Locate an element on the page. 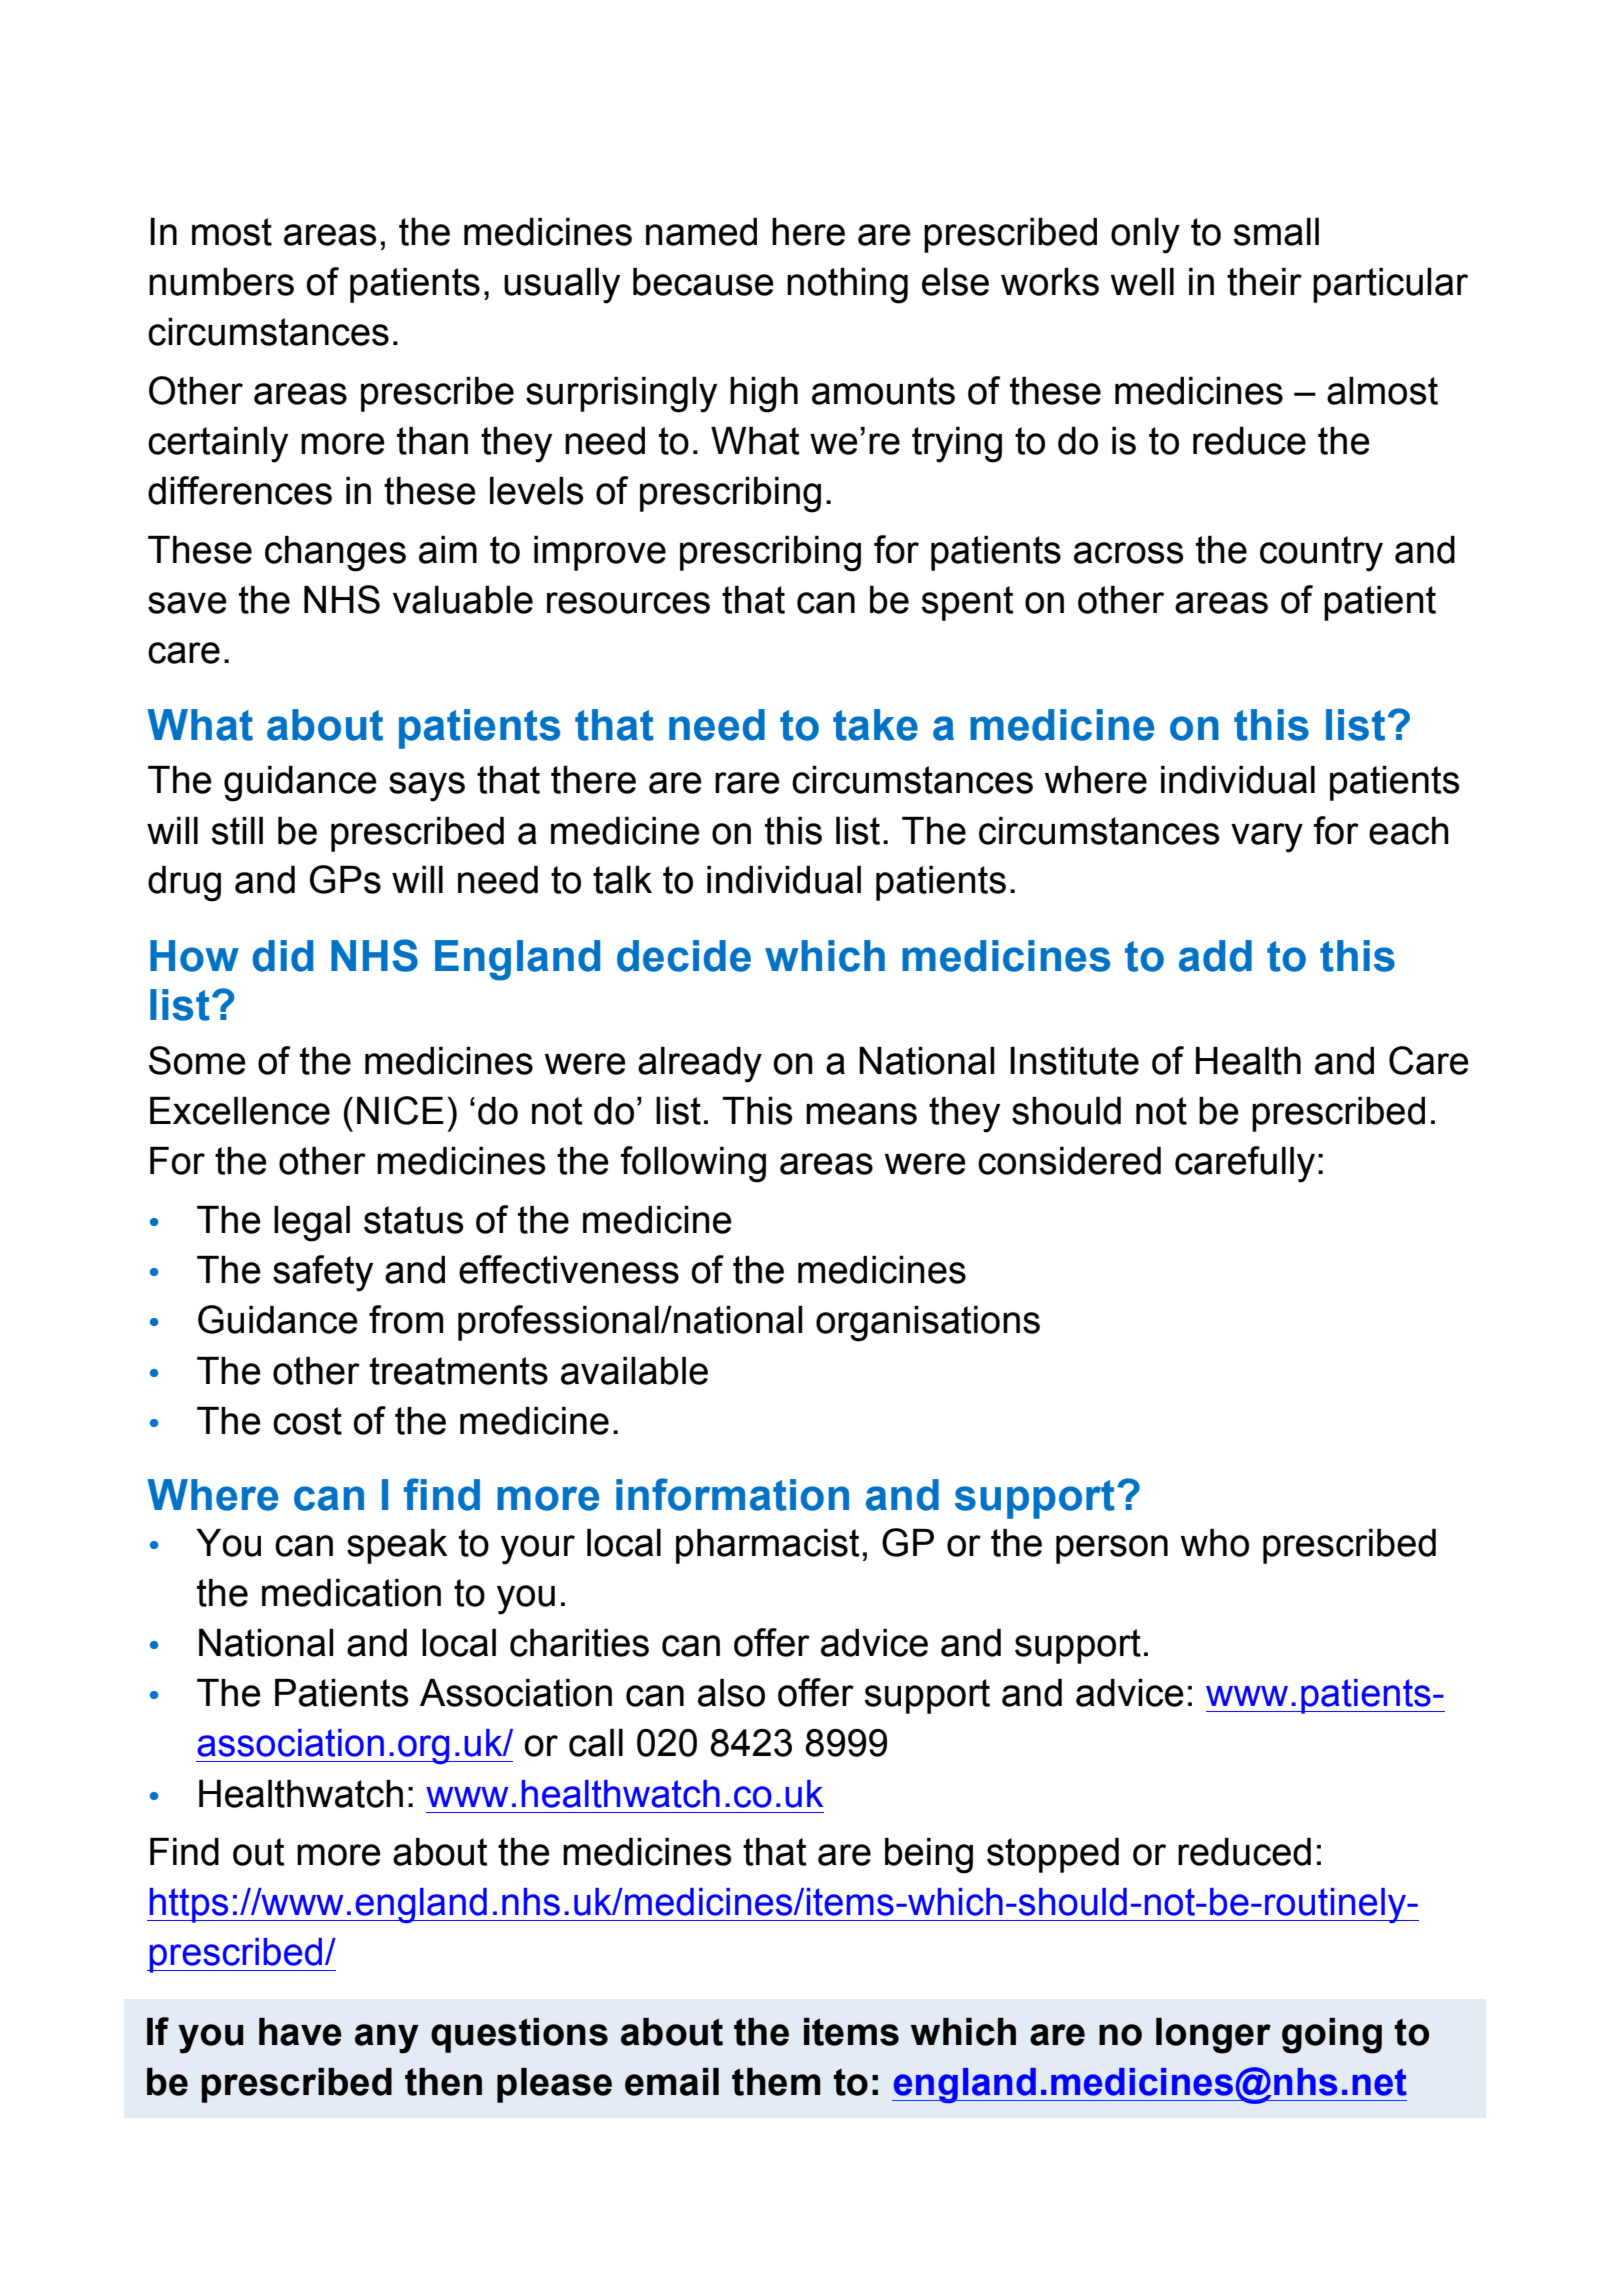  have is located at coordinates (300, 2032).
